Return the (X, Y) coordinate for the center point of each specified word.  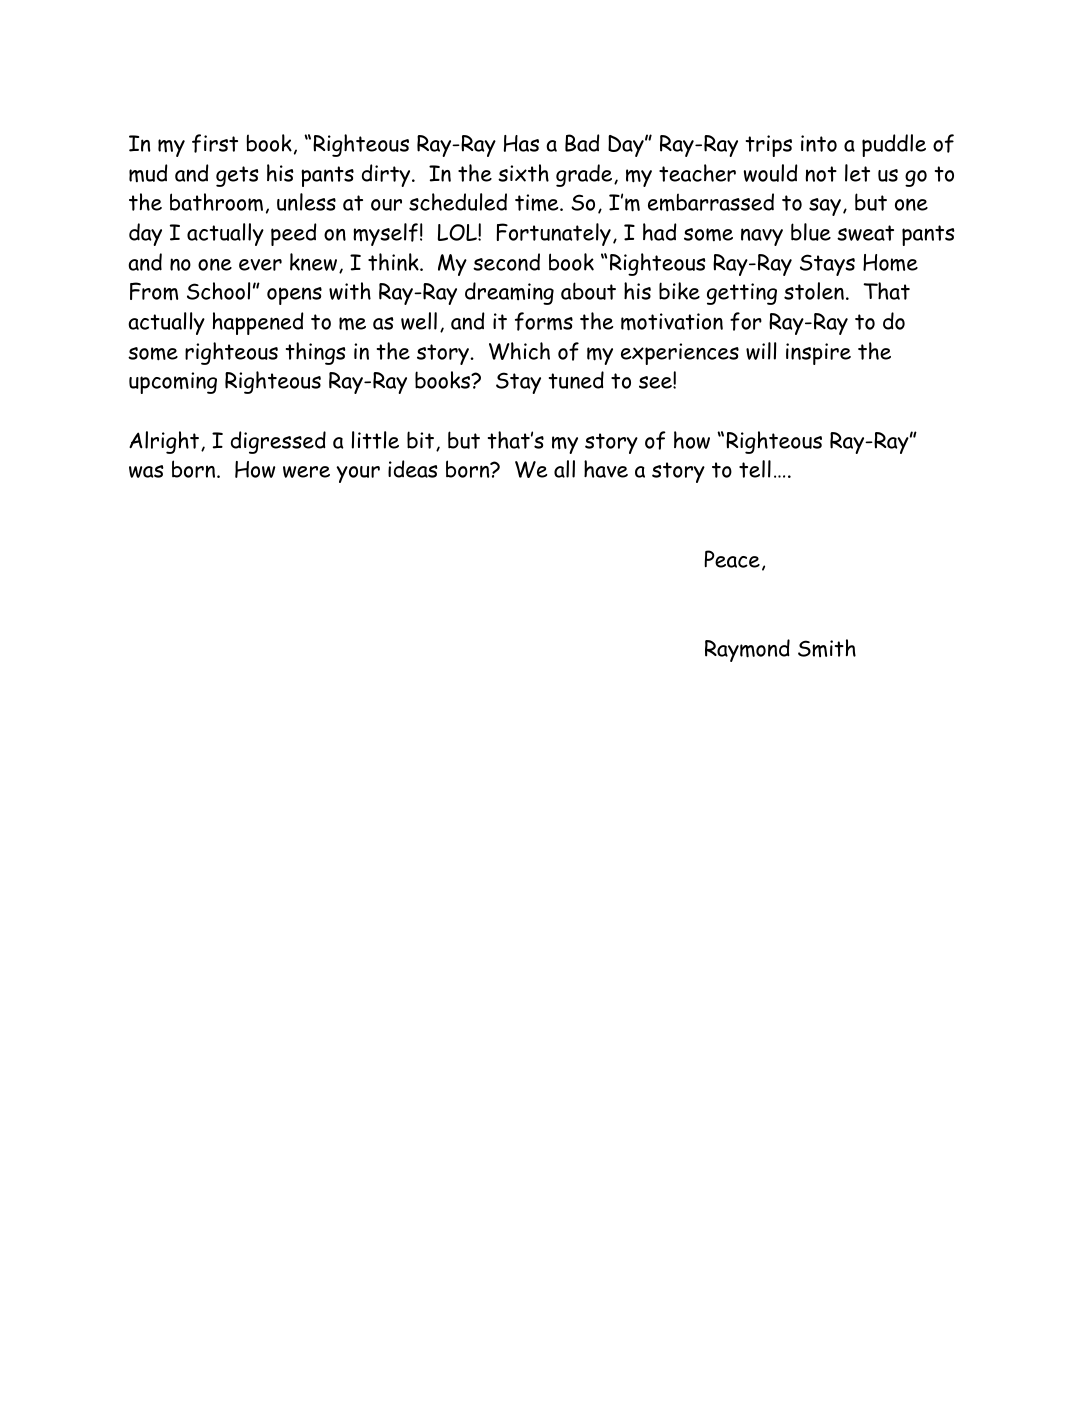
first (215, 143)
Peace (732, 559)
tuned (576, 380)
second (506, 262)
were (306, 472)
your (358, 474)
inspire (818, 354)
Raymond (747, 650)
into (819, 143)
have (606, 469)
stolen (814, 291)
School (218, 291)
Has (521, 143)
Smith (827, 648)
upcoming (173, 383)
